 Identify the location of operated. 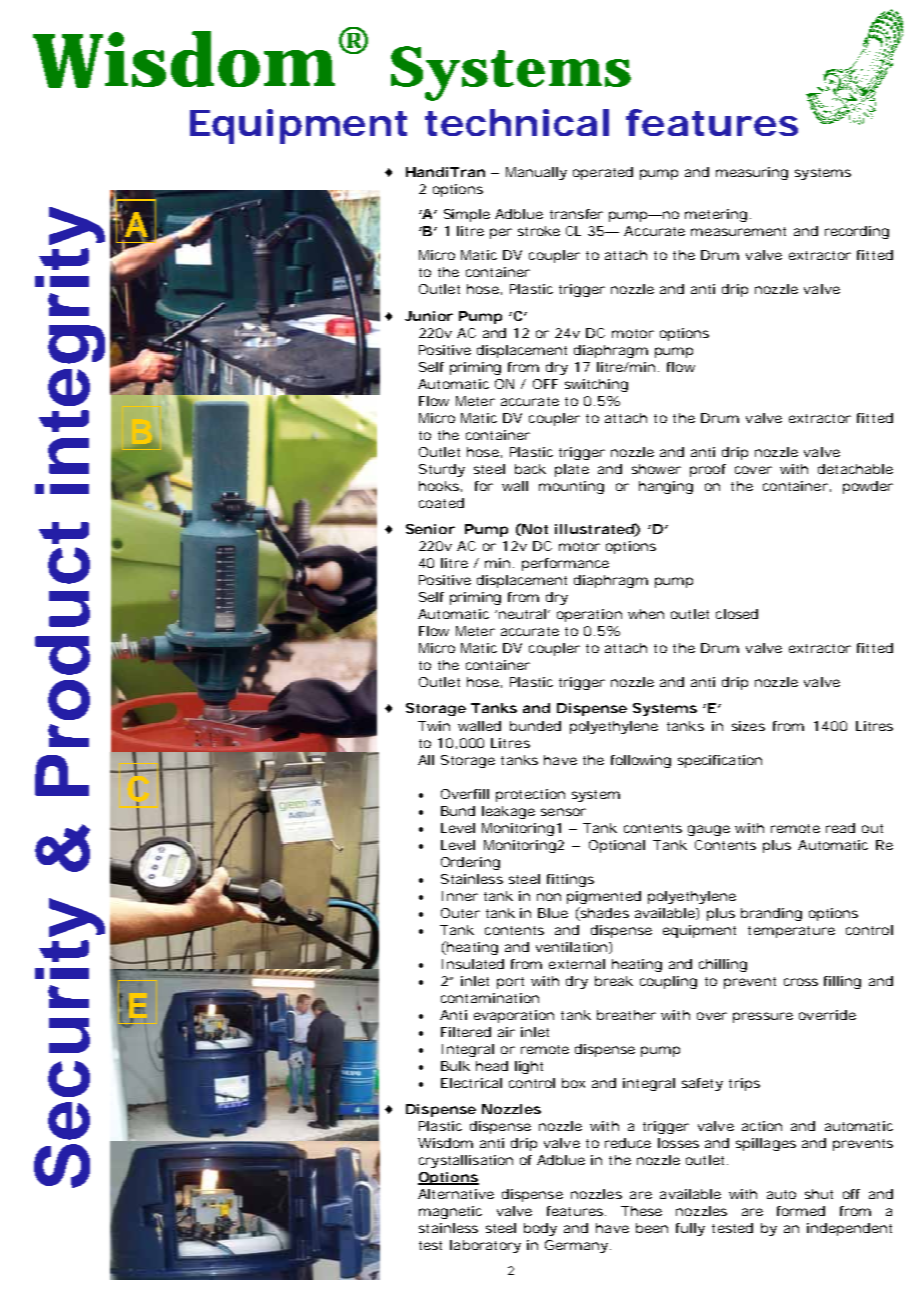
(603, 173).
